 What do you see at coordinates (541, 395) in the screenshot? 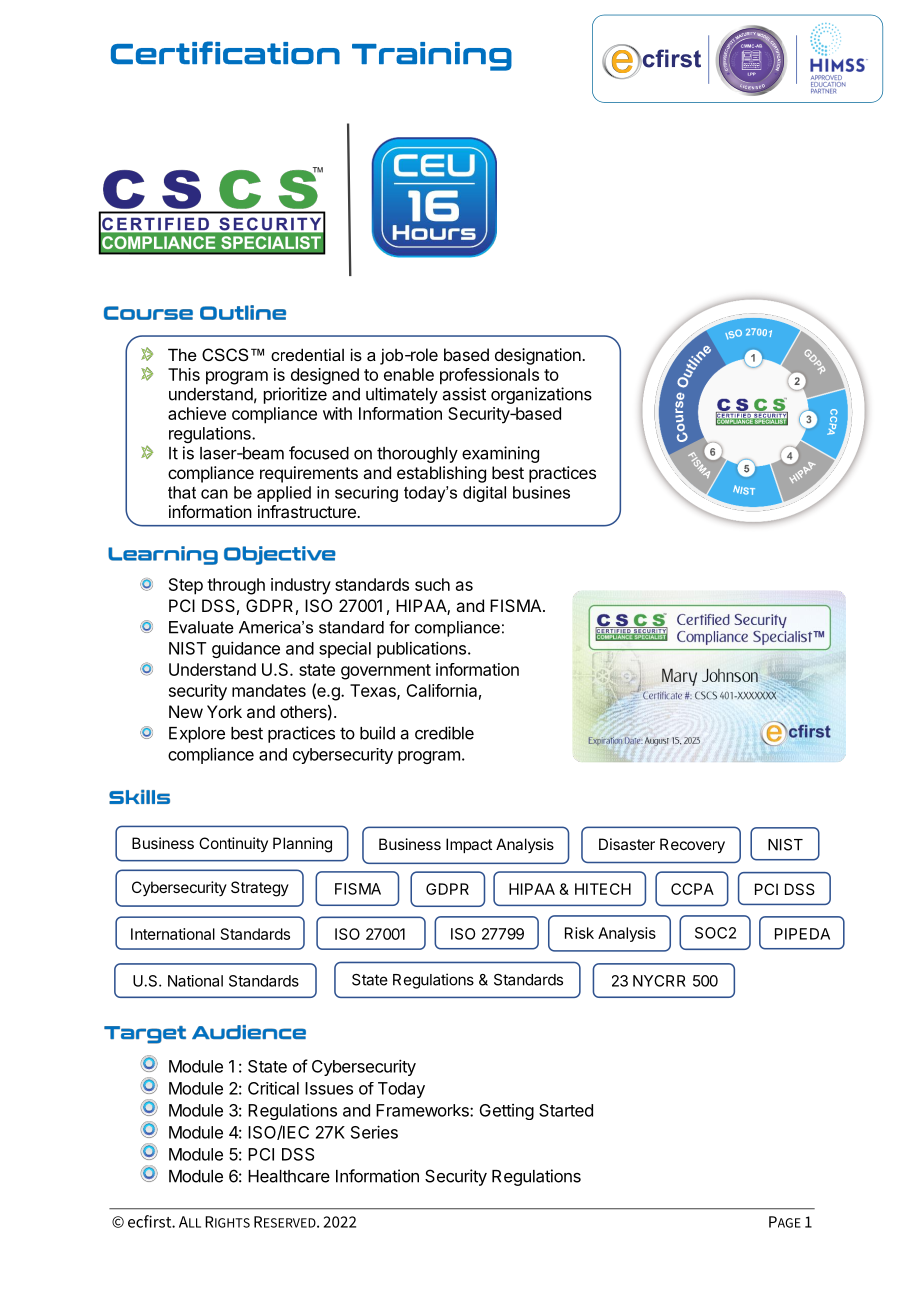
I see `organizations` at bounding box center [541, 395].
